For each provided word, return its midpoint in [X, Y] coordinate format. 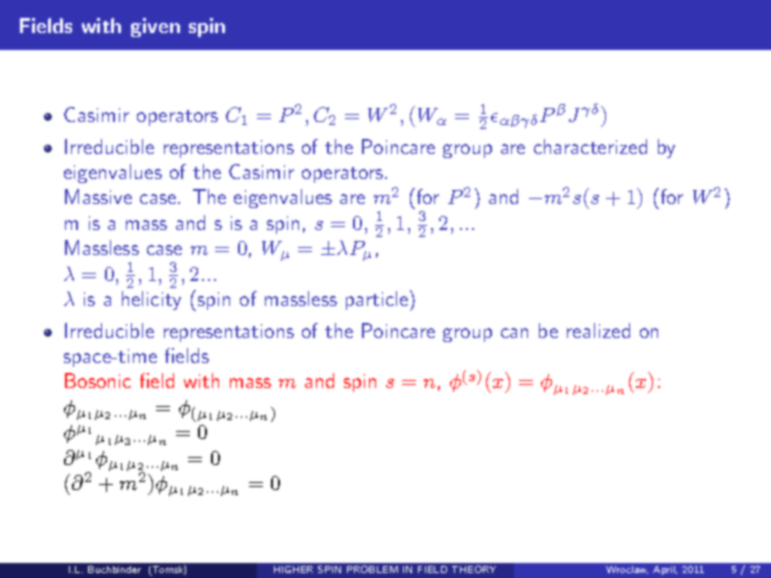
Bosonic [98, 380]
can [514, 333]
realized [598, 330]
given [155, 27]
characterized [590, 146]
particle [377, 300]
